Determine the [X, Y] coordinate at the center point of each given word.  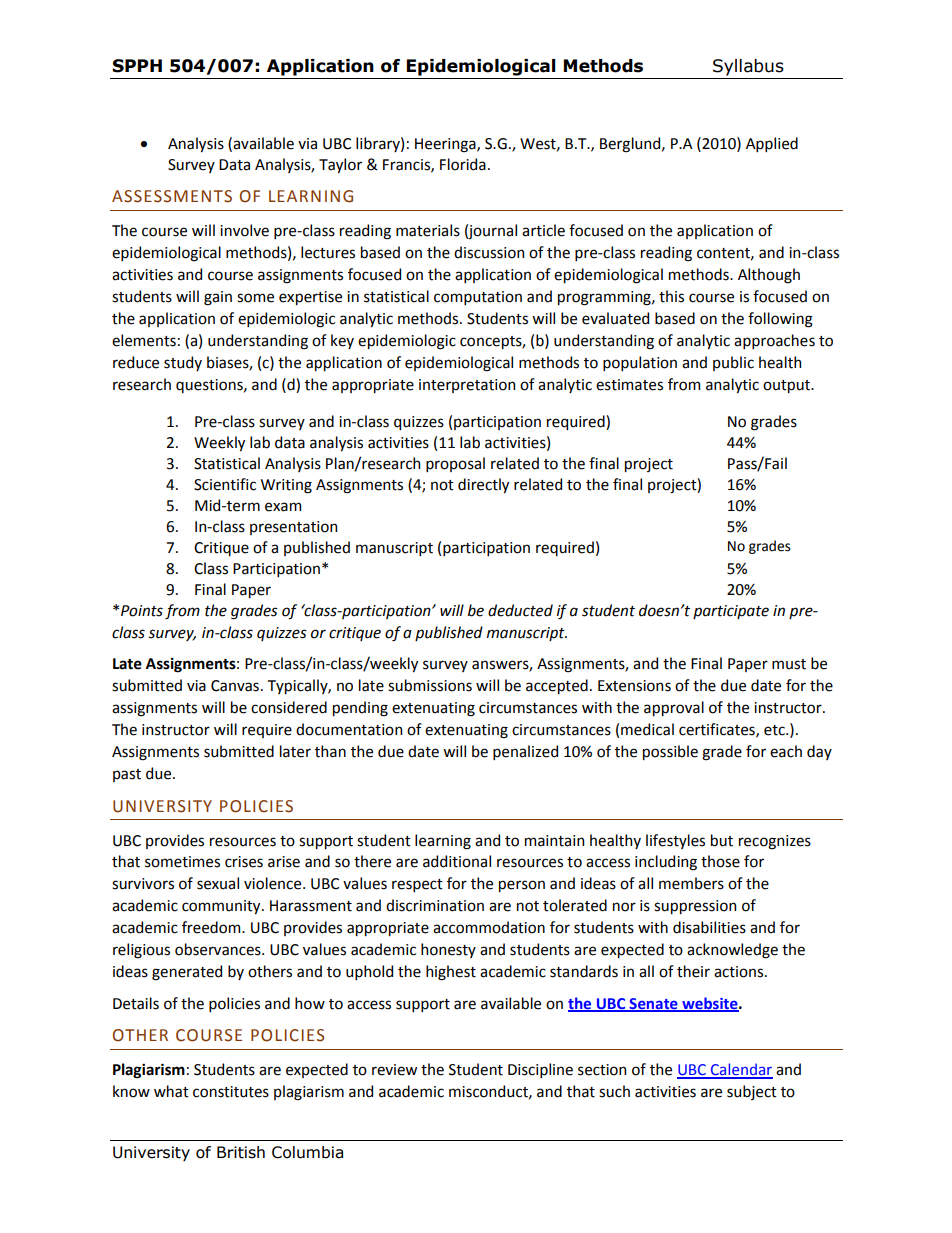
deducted [520, 610]
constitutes [231, 1092]
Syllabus [748, 67]
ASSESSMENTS [172, 196]
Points [142, 611]
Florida [463, 164]
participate [731, 612]
